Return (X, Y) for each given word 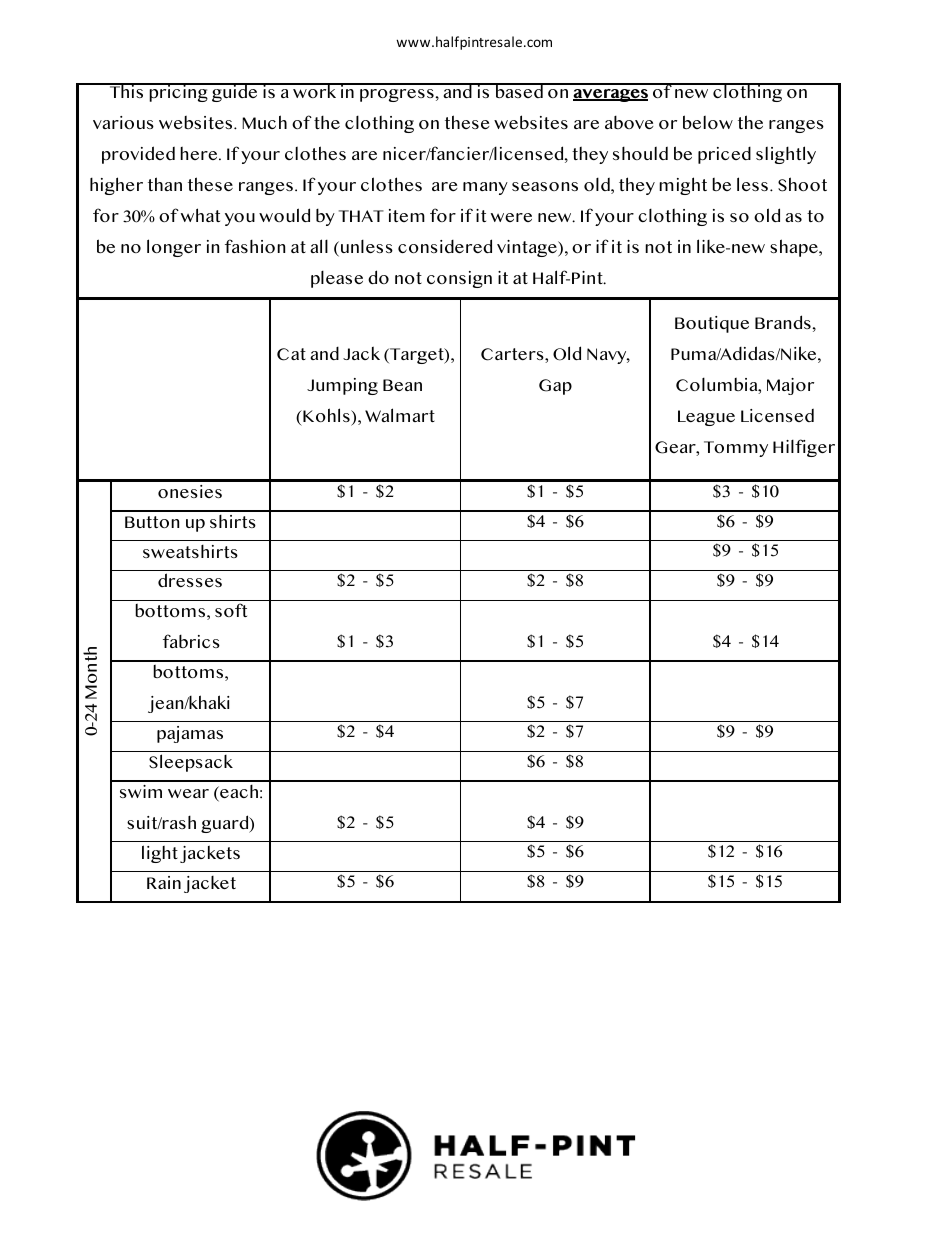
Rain (164, 882)
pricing (179, 92)
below (708, 122)
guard (226, 824)
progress (397, 95)
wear (188, 793)
